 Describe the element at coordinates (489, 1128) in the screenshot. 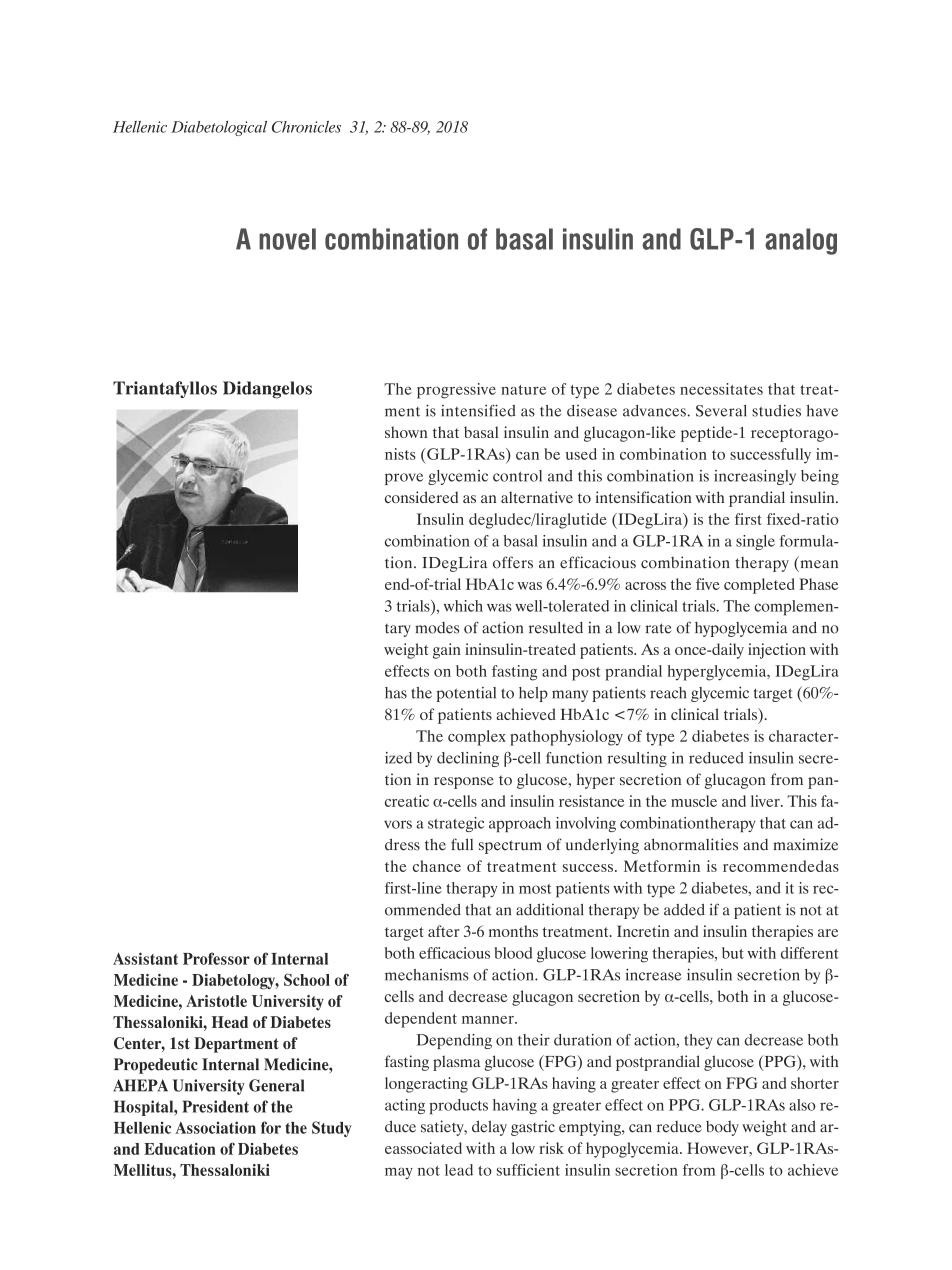

I see `delay` at that location.
